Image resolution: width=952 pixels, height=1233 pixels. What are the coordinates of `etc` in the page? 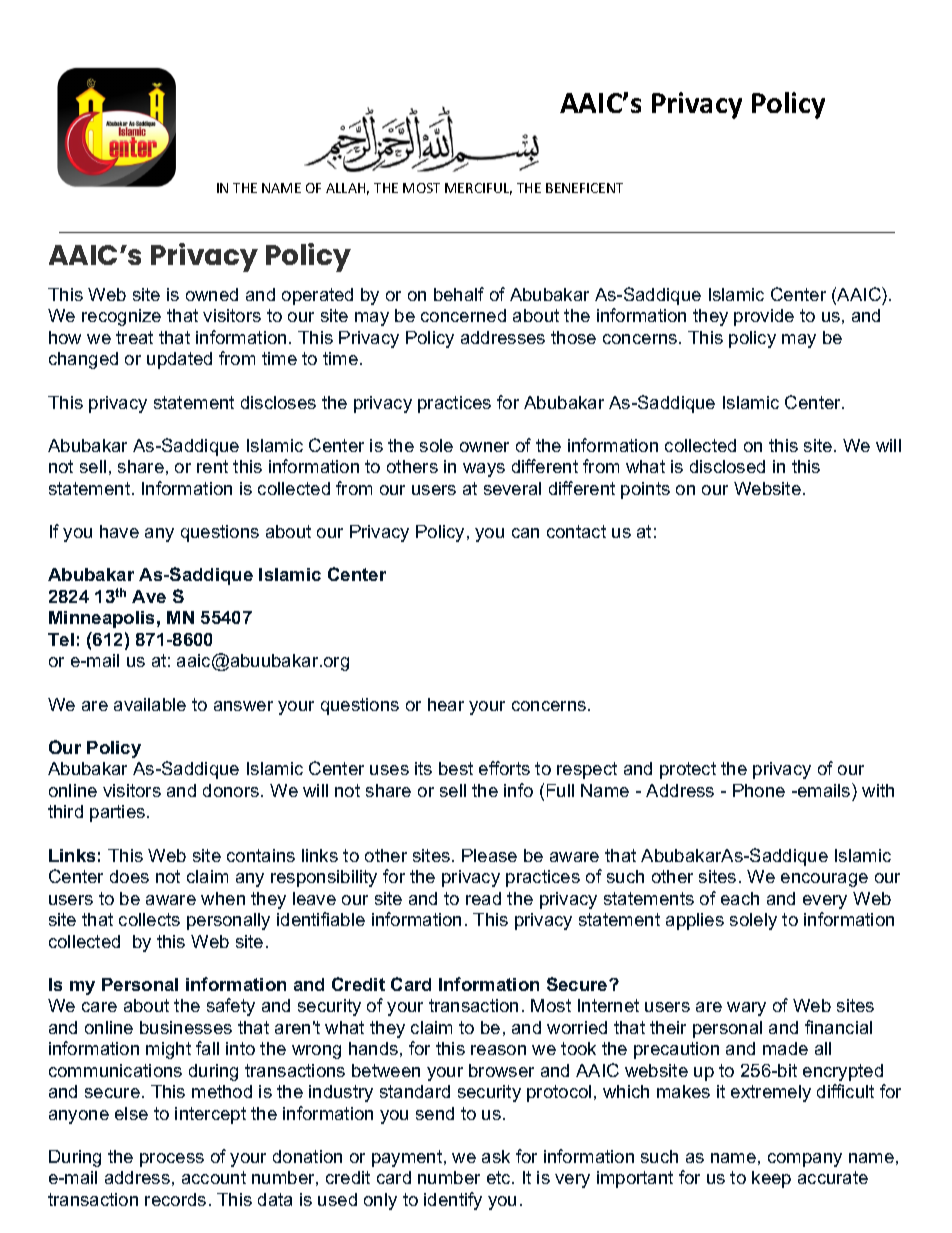 It's located at (500, 1177).
